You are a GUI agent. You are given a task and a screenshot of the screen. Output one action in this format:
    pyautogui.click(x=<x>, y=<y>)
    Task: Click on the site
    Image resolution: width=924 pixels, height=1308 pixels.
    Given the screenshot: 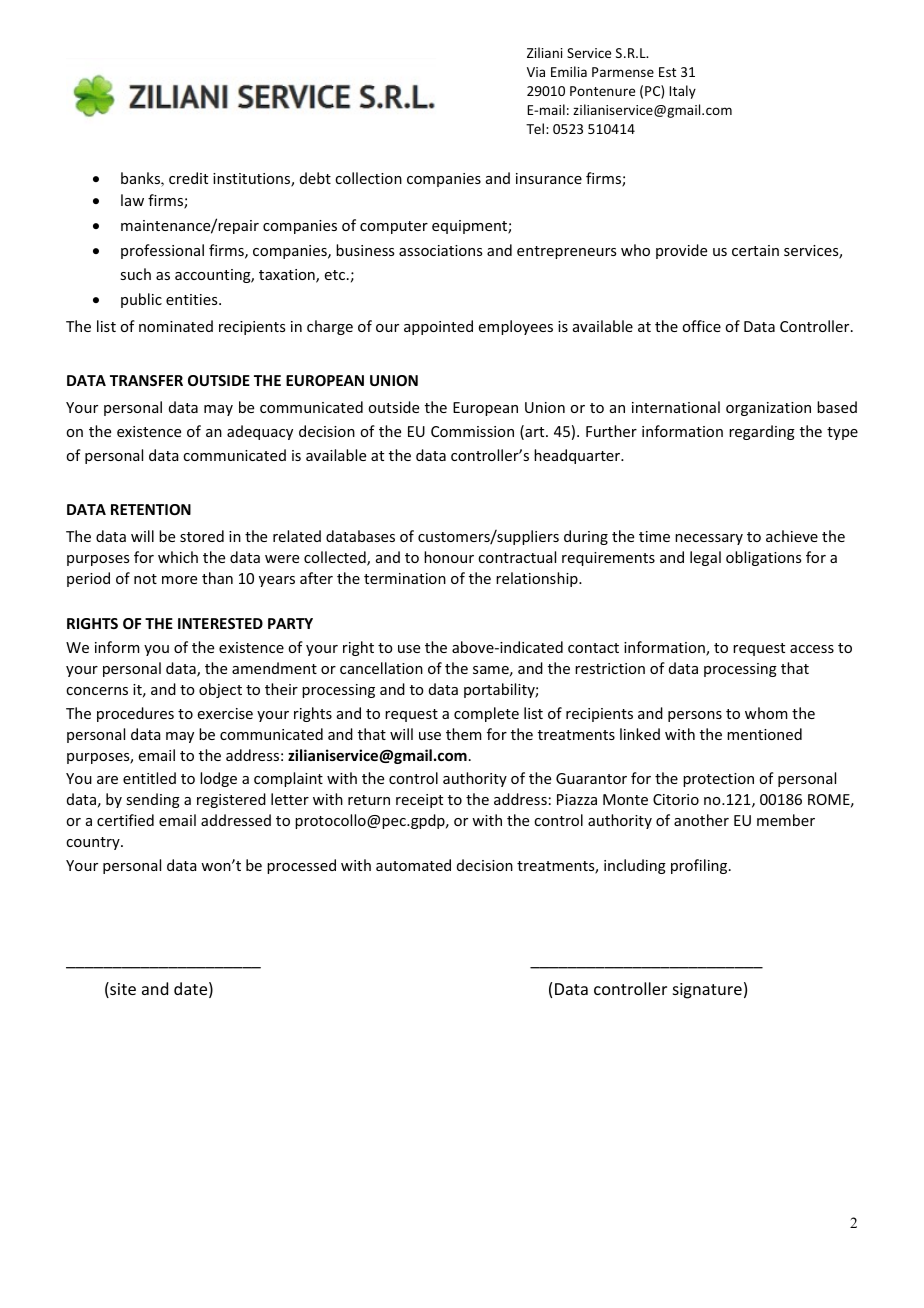 What is the action you would take?
    pyautogui.click(x=122, y=990)
